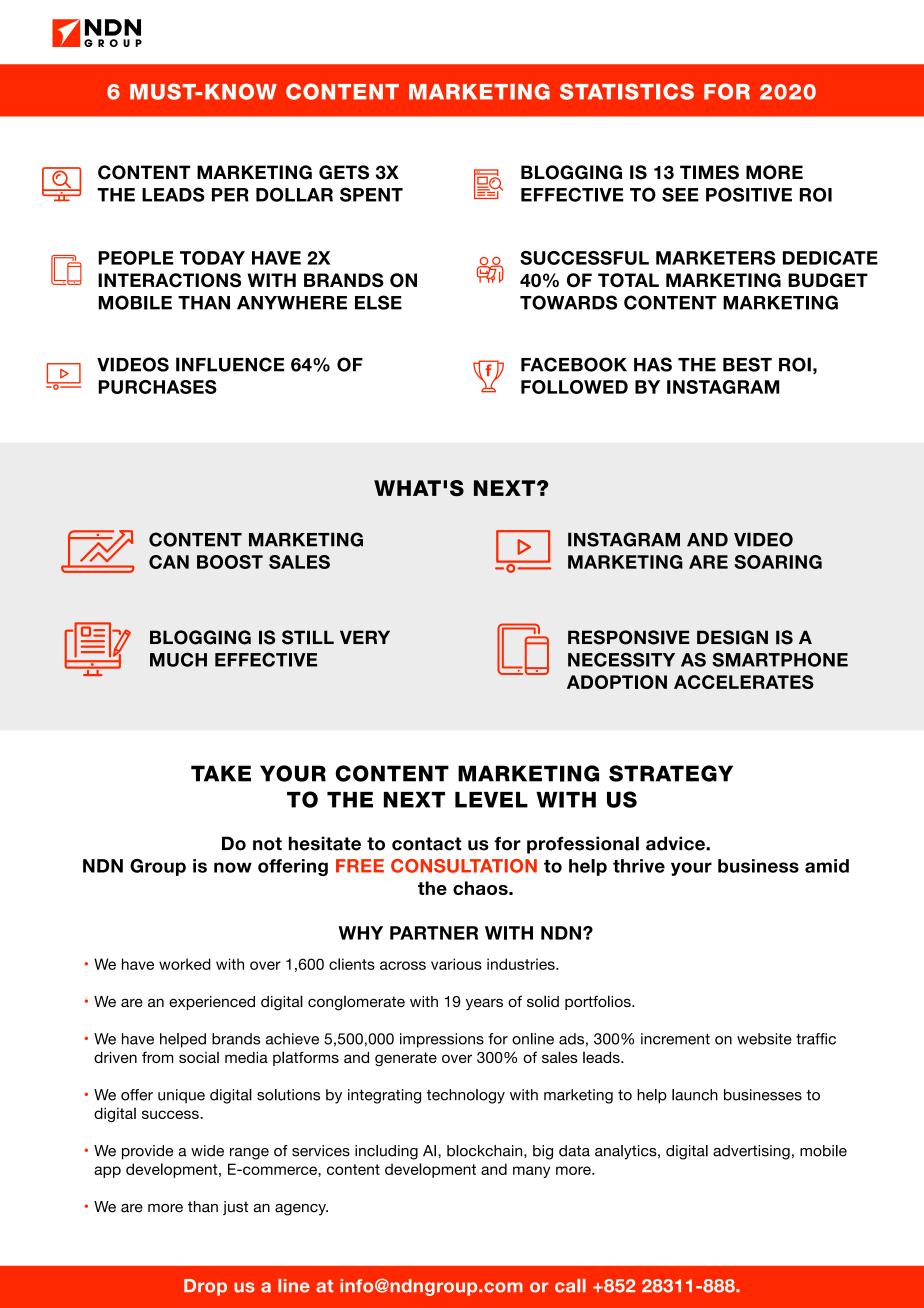  Describe the element at coordinates (491, 800) in the screenshot. I see `LEVEL` at that location.
